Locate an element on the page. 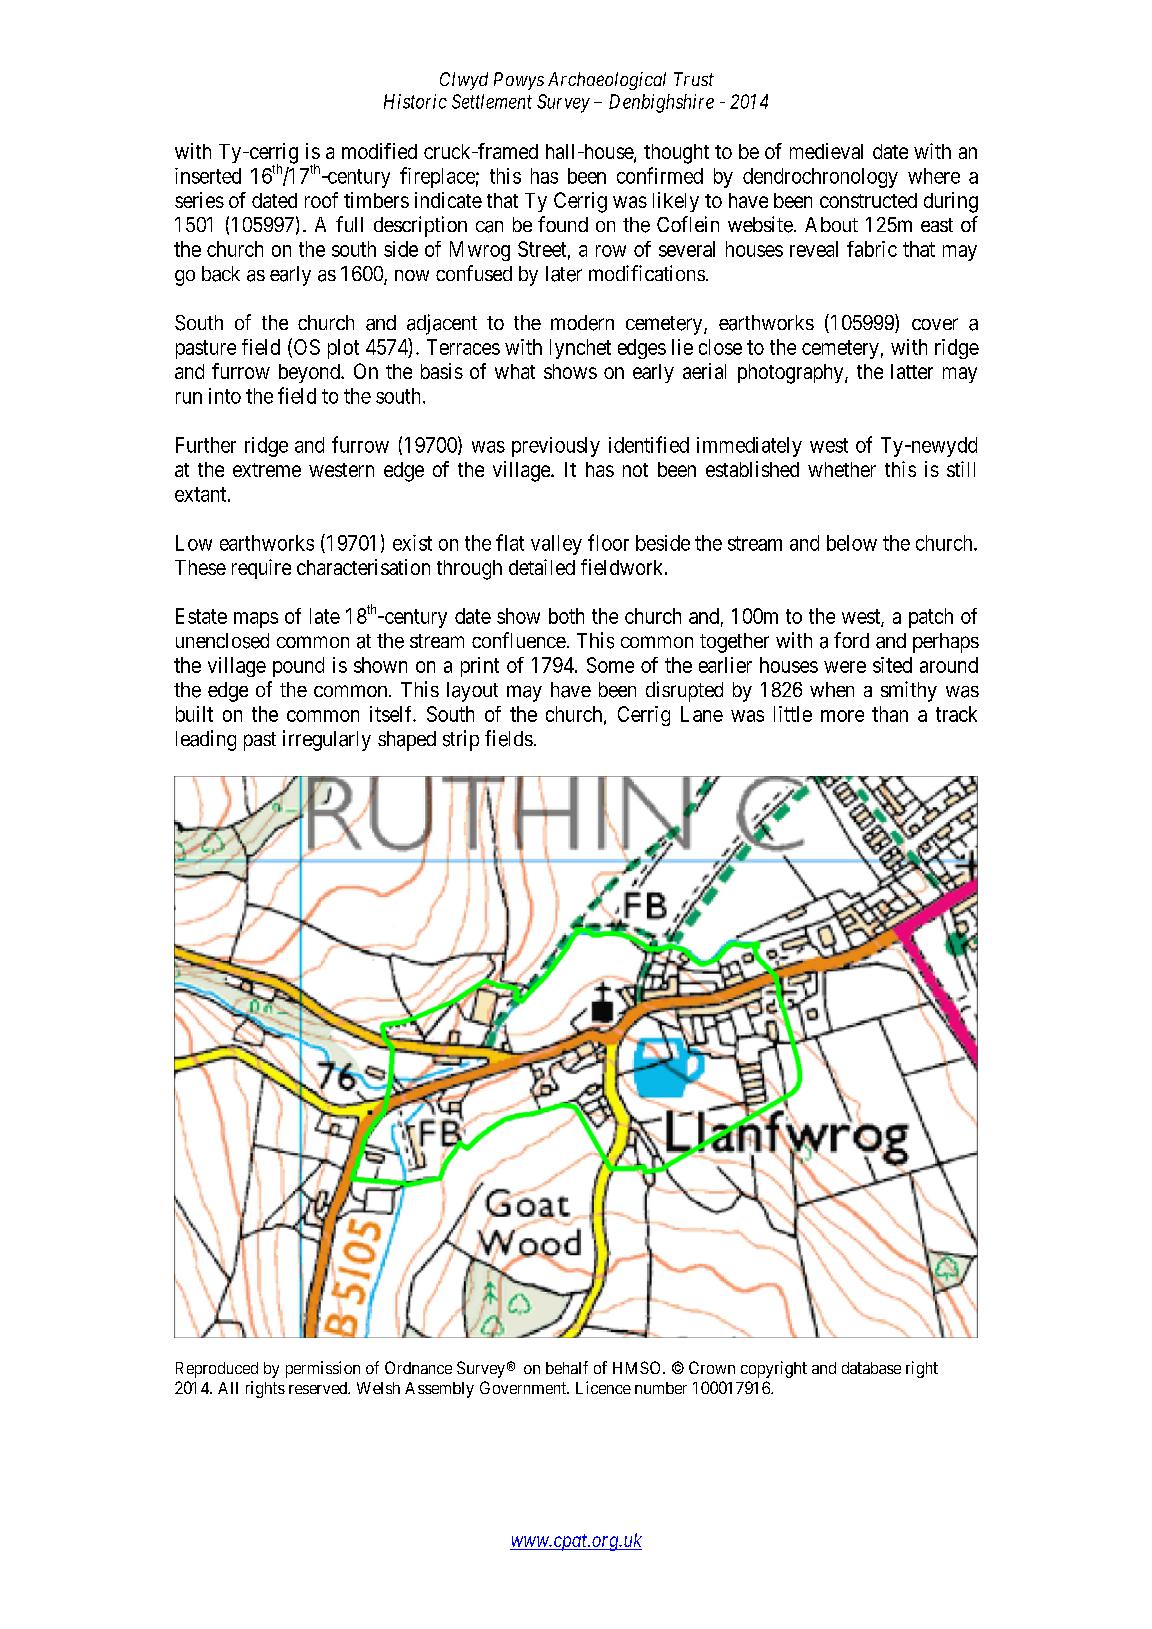  irregularly is located at coordinates (327, 740).
